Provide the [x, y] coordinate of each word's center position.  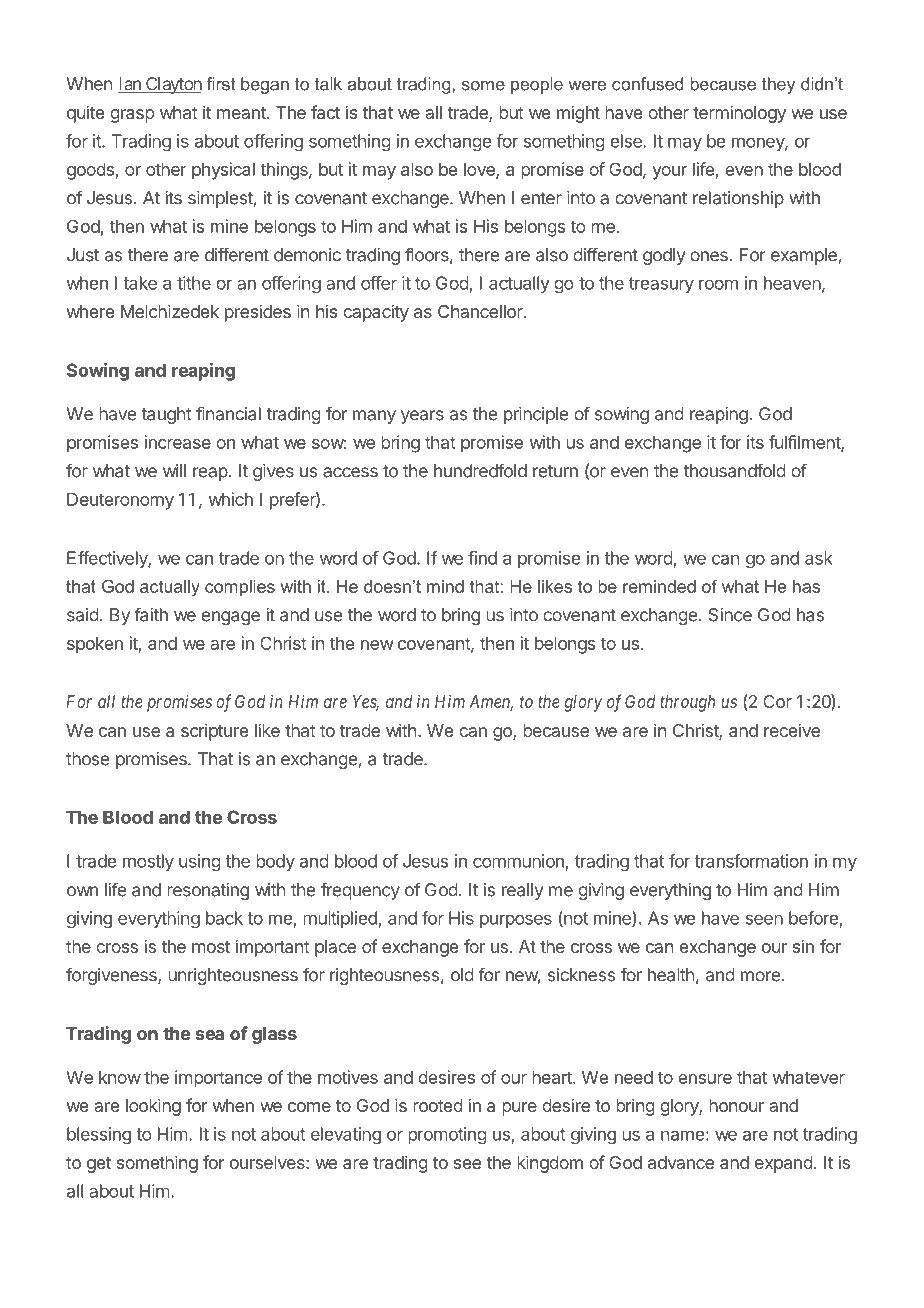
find [482, 558]
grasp [132, 116]
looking [153, 1107]
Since [730, 615]
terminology [739, 114]
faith [151, 614]
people [537, 85]
